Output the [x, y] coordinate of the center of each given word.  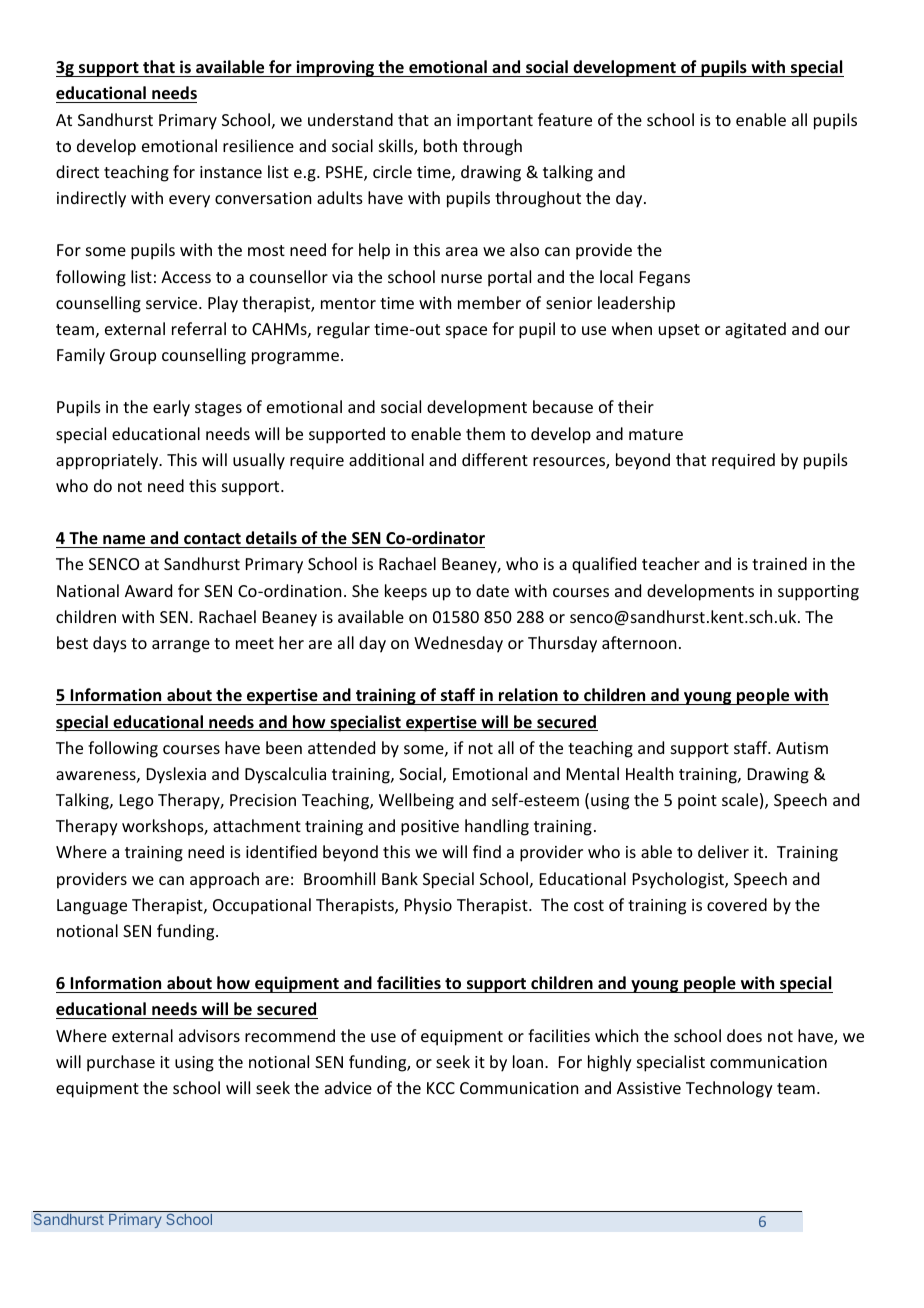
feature [565, 119]
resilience [258, 145]
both [440, 145]
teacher [671, 563]
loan [529, 1061]
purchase [121, 1063]
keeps [406, 592]
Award [148, 590]
